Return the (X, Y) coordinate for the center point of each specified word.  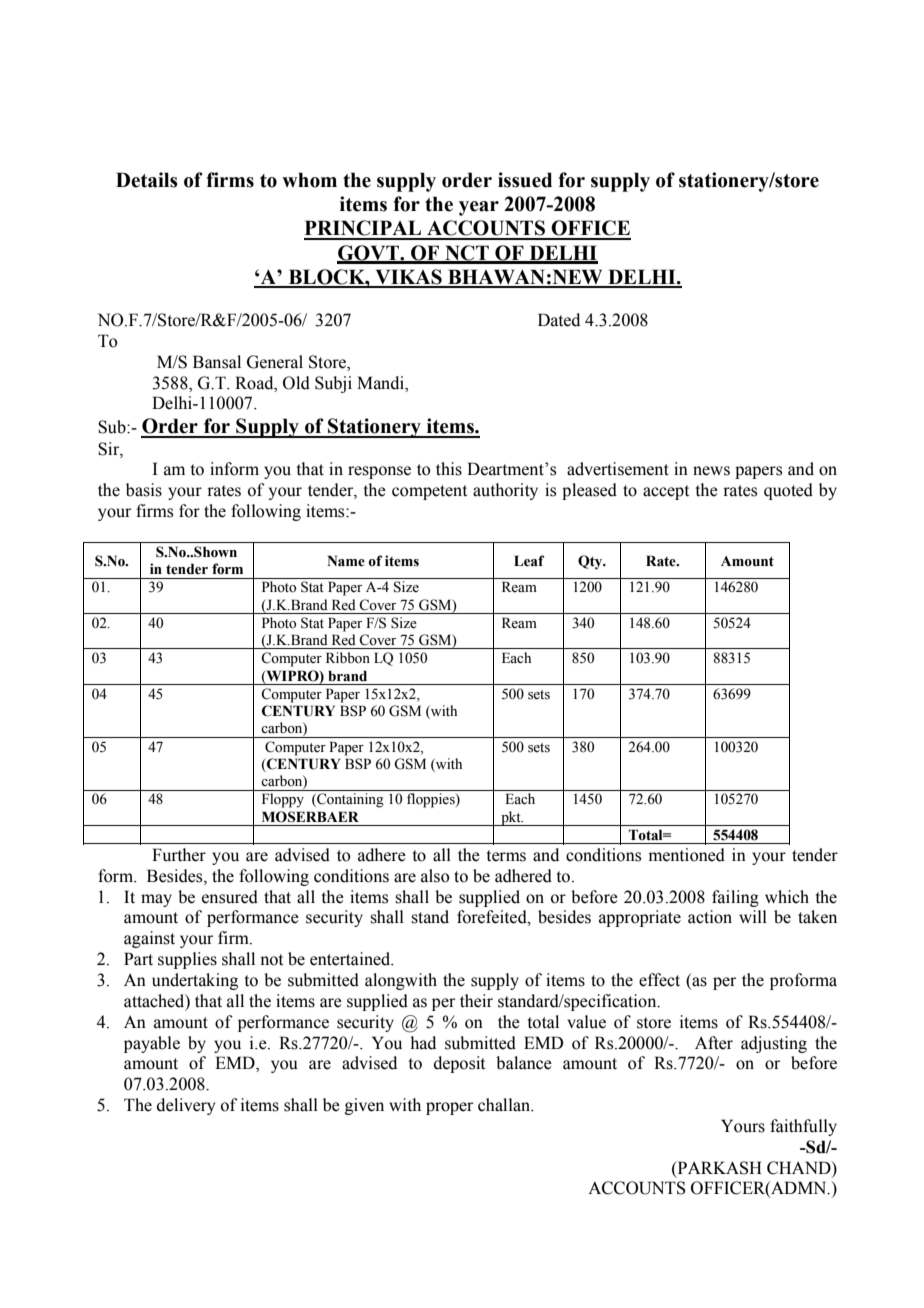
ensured (230, 897)
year (479, 208)
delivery (186, 1106)
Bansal (217, 362)
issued (525, 180)
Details (147, 180)
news (711, 471)
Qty (591, 562)
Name (346, 561)
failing (735, 898)
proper (449, 1108)
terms (506, 856)
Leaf (529, 561)
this (449, 469)
